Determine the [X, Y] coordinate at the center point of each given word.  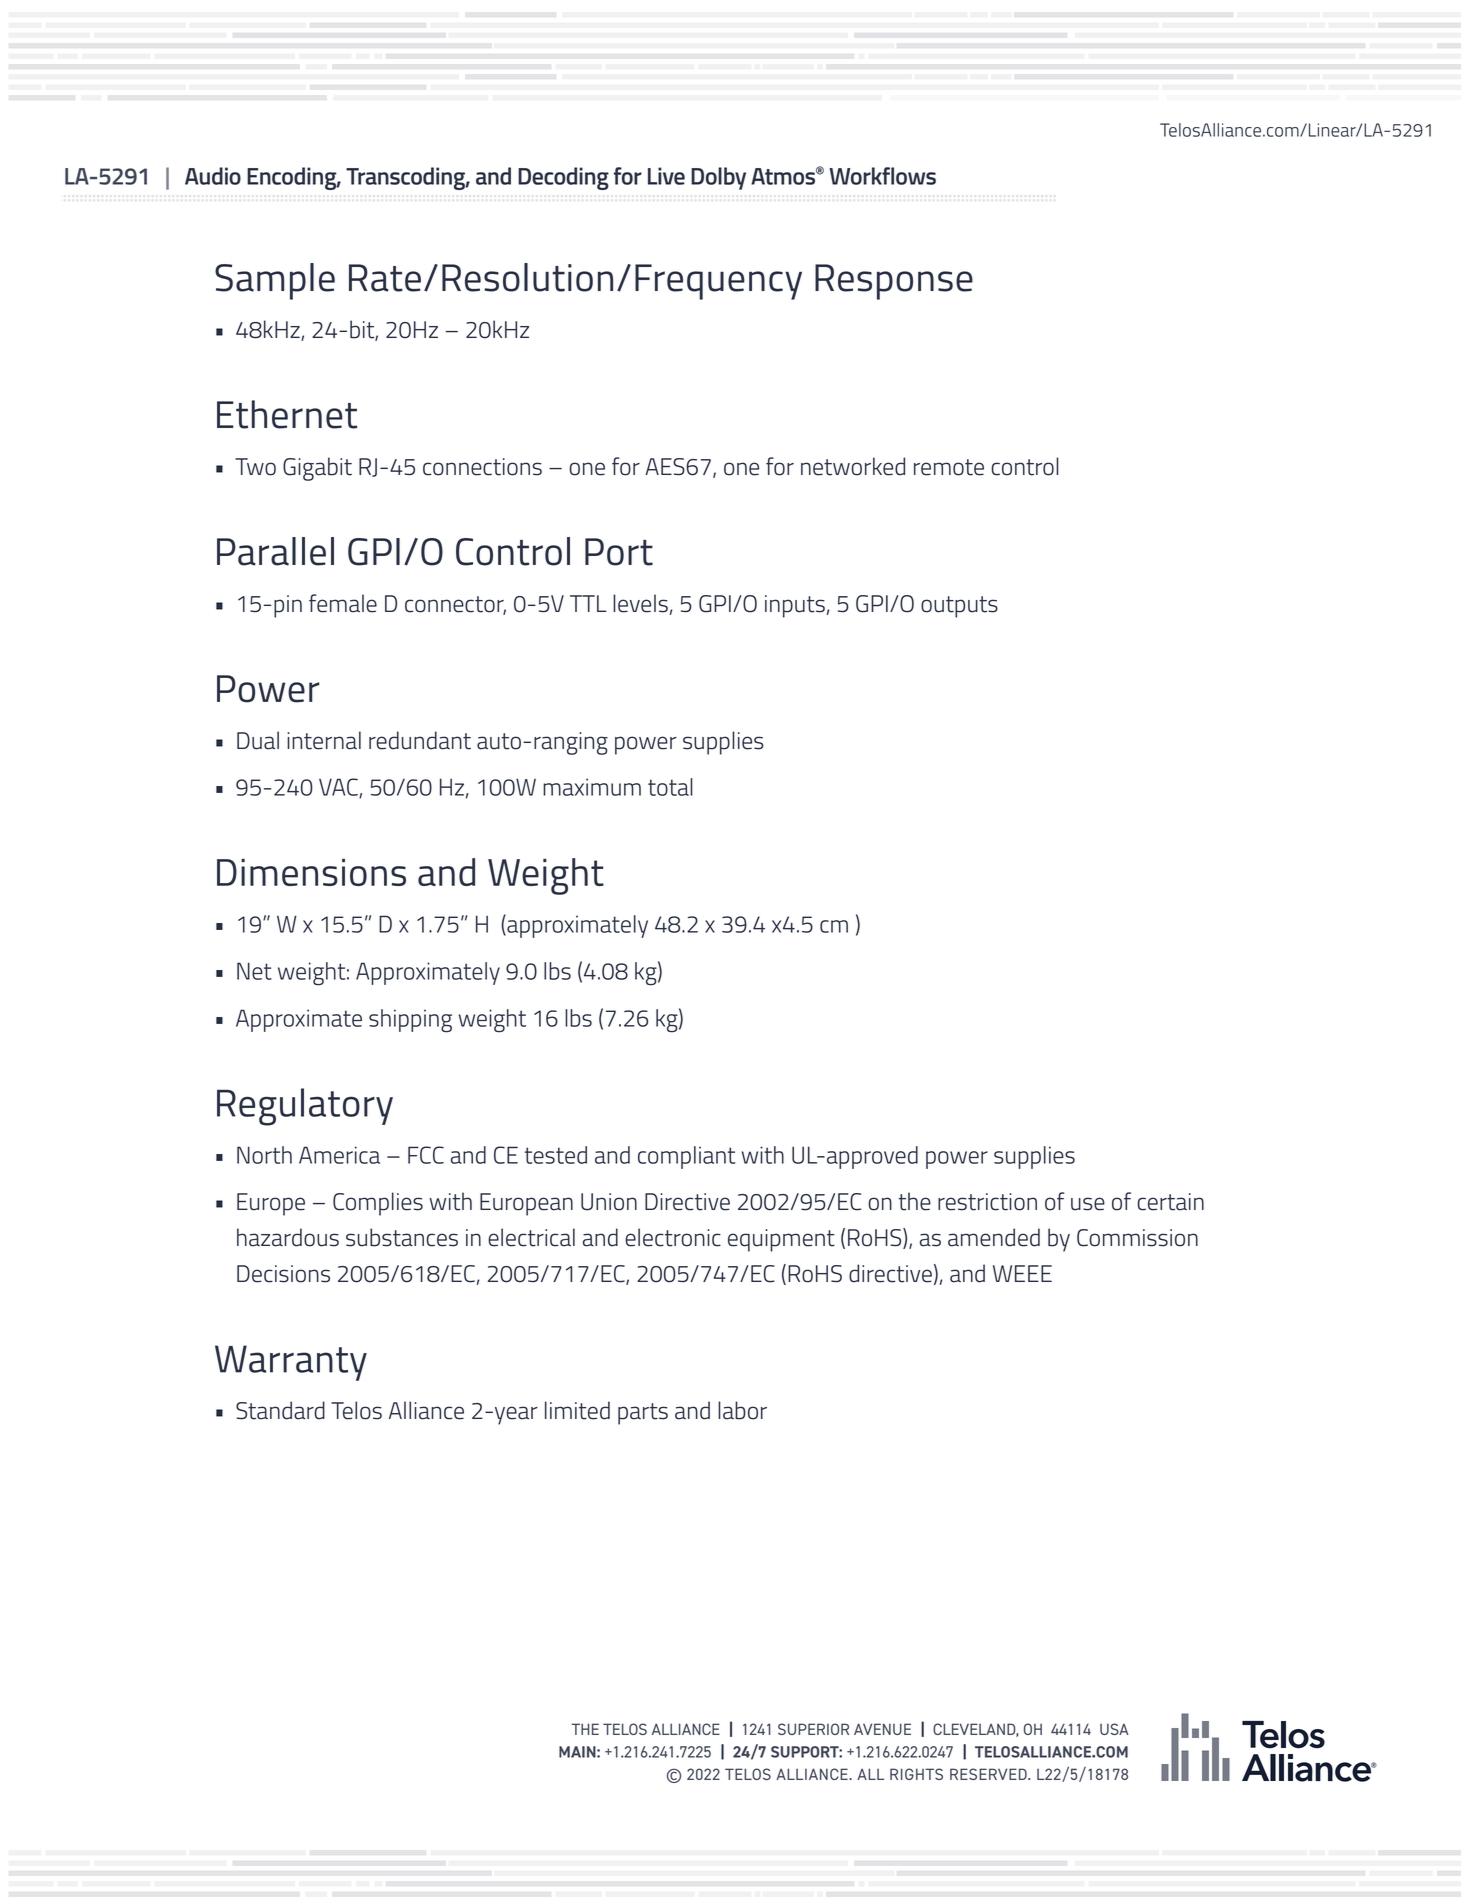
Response [894, 282]
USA [1114, 1729]
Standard [280, 1410]
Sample [275, 281]
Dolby [718, 178]
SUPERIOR [813, 1729]
